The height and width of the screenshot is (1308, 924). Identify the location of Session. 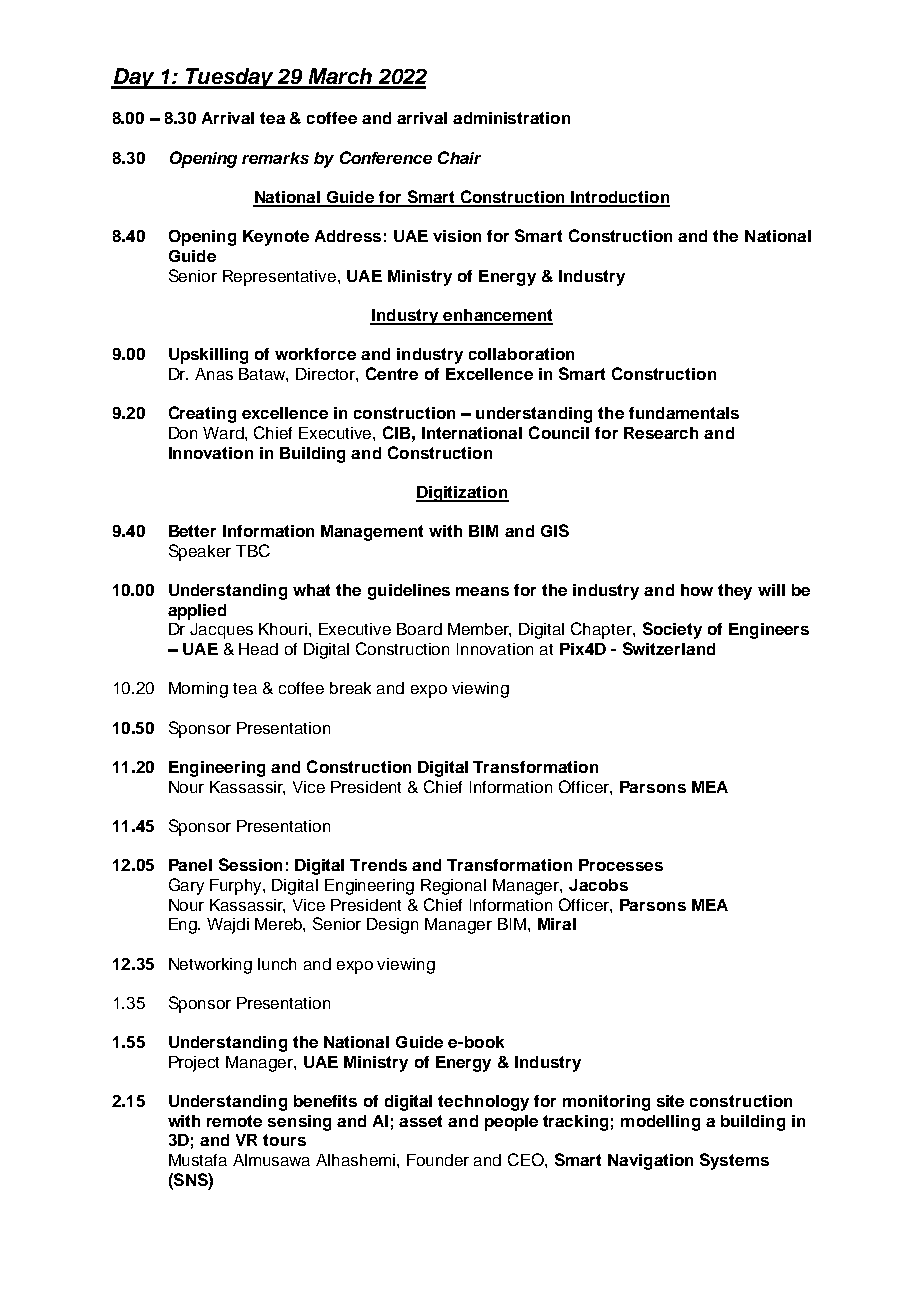
(250, 864).
